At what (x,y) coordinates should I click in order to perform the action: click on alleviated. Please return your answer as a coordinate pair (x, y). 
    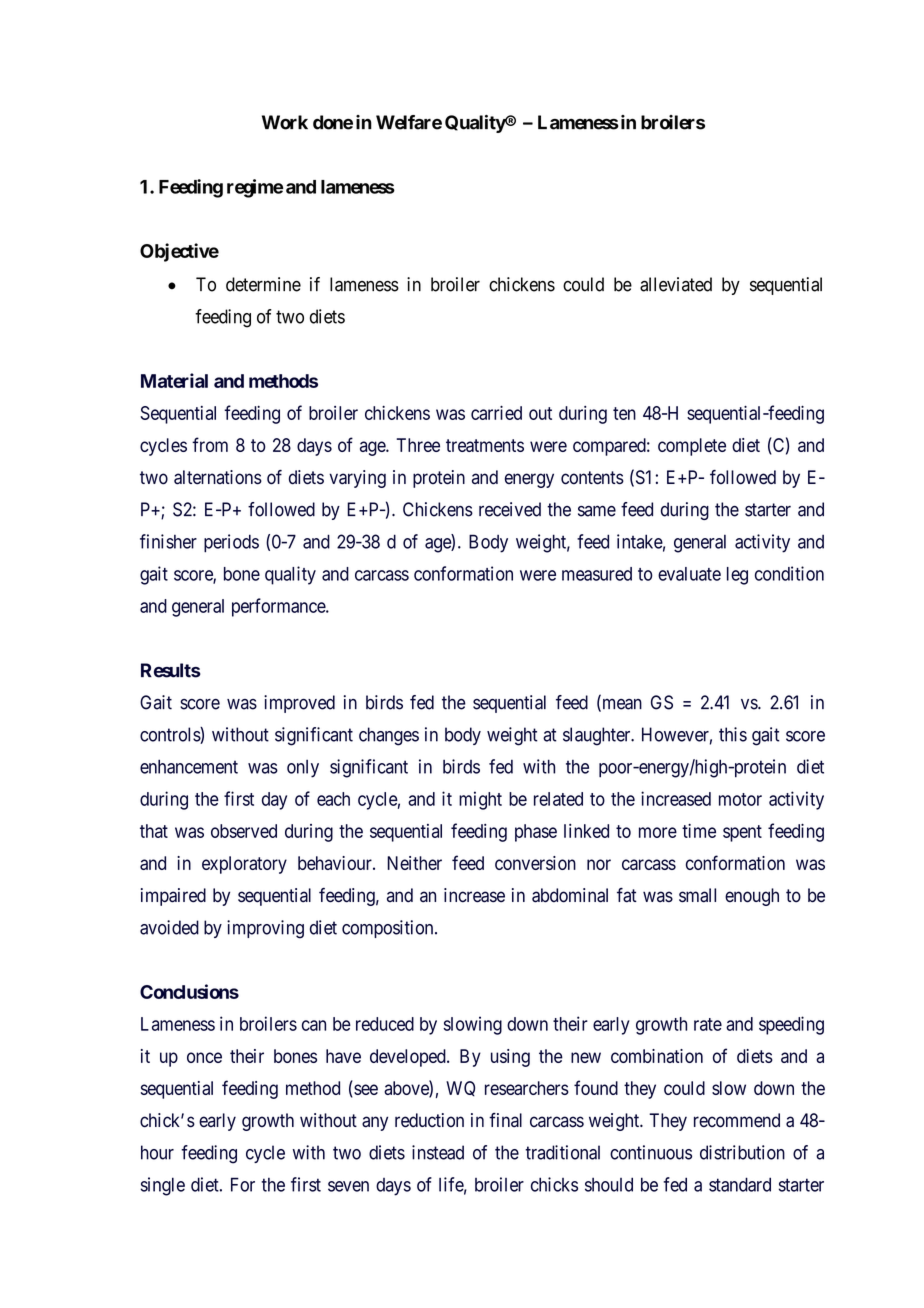
    Looking at the image, I should click on (676, 284).
